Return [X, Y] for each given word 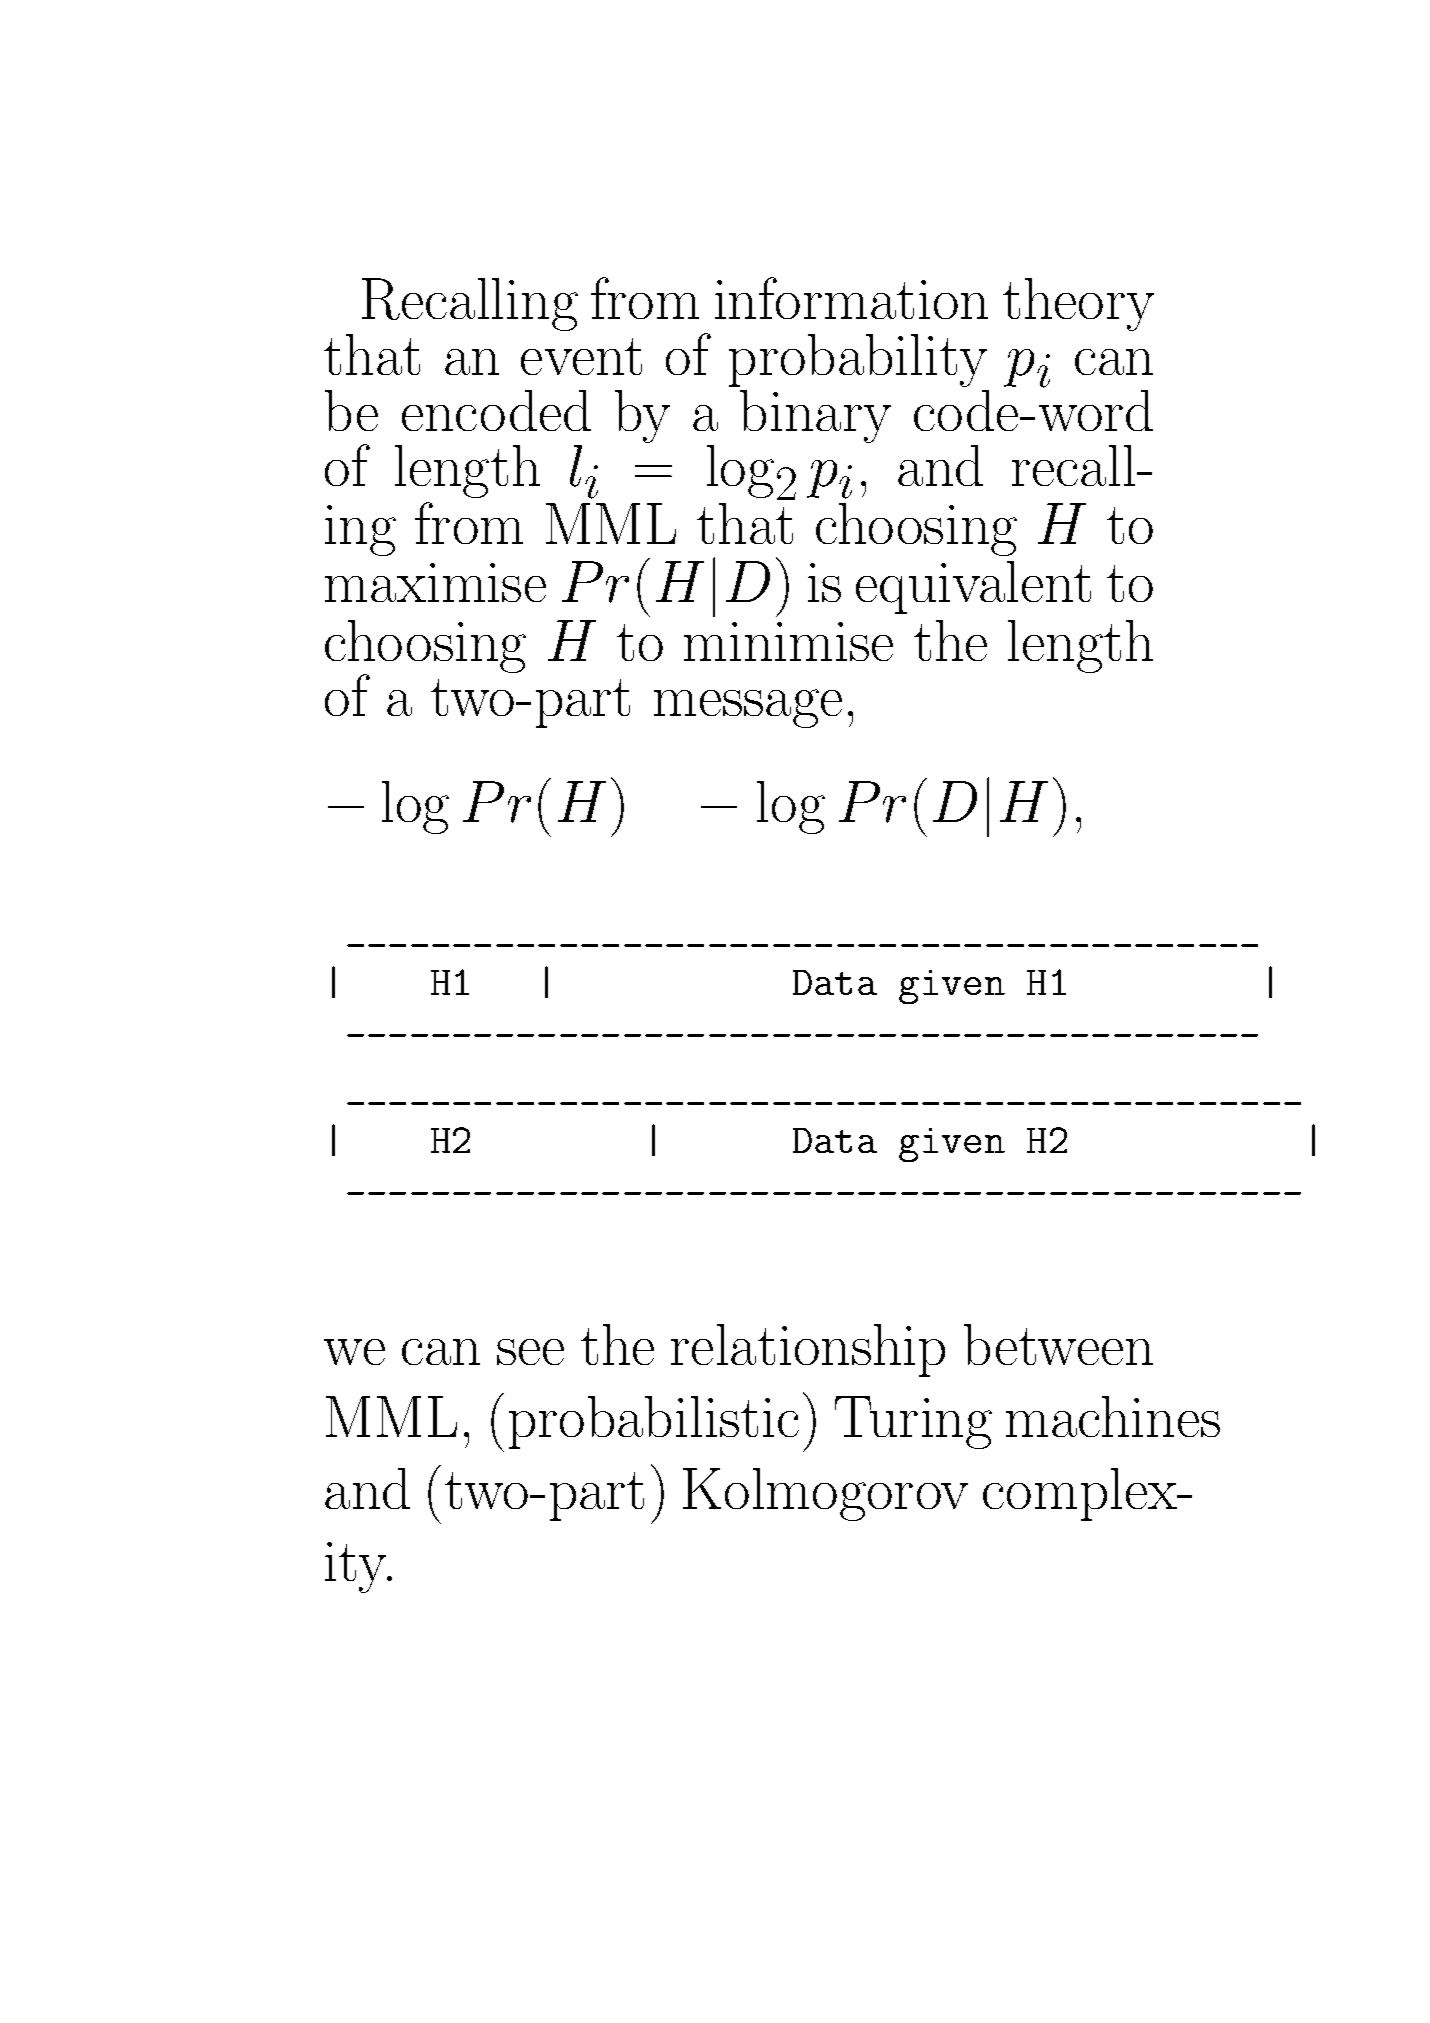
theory [1078, 304]
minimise [788, 641]
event [581, 356]
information [851, 298]
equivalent [973, 587]
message [748, 708]
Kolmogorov [825, 1494]
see [530, 1352]
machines [1113, 1416]
